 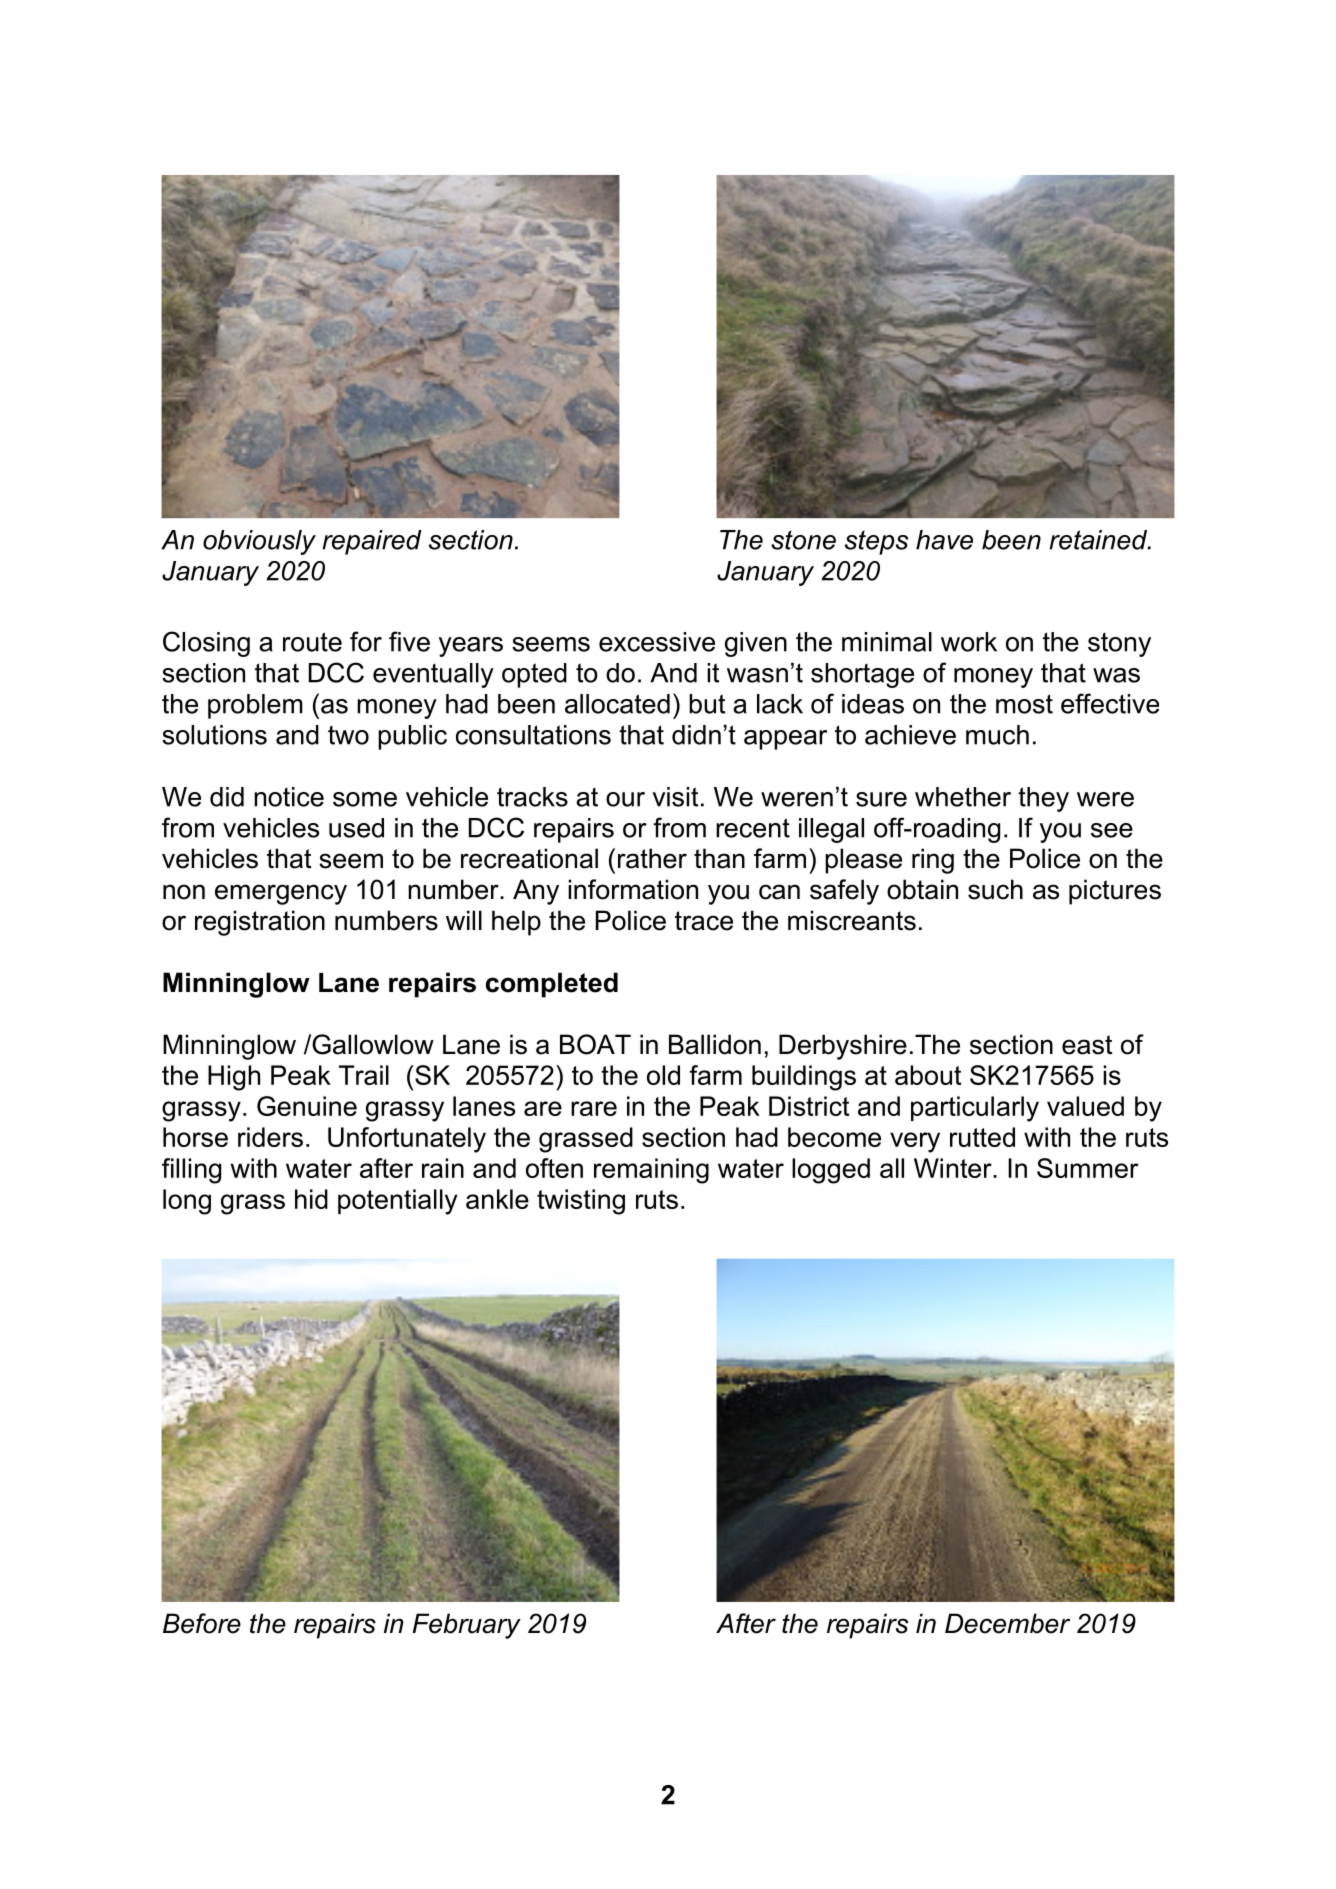 I want to click on particularly, so click(x=975, y=1109).
